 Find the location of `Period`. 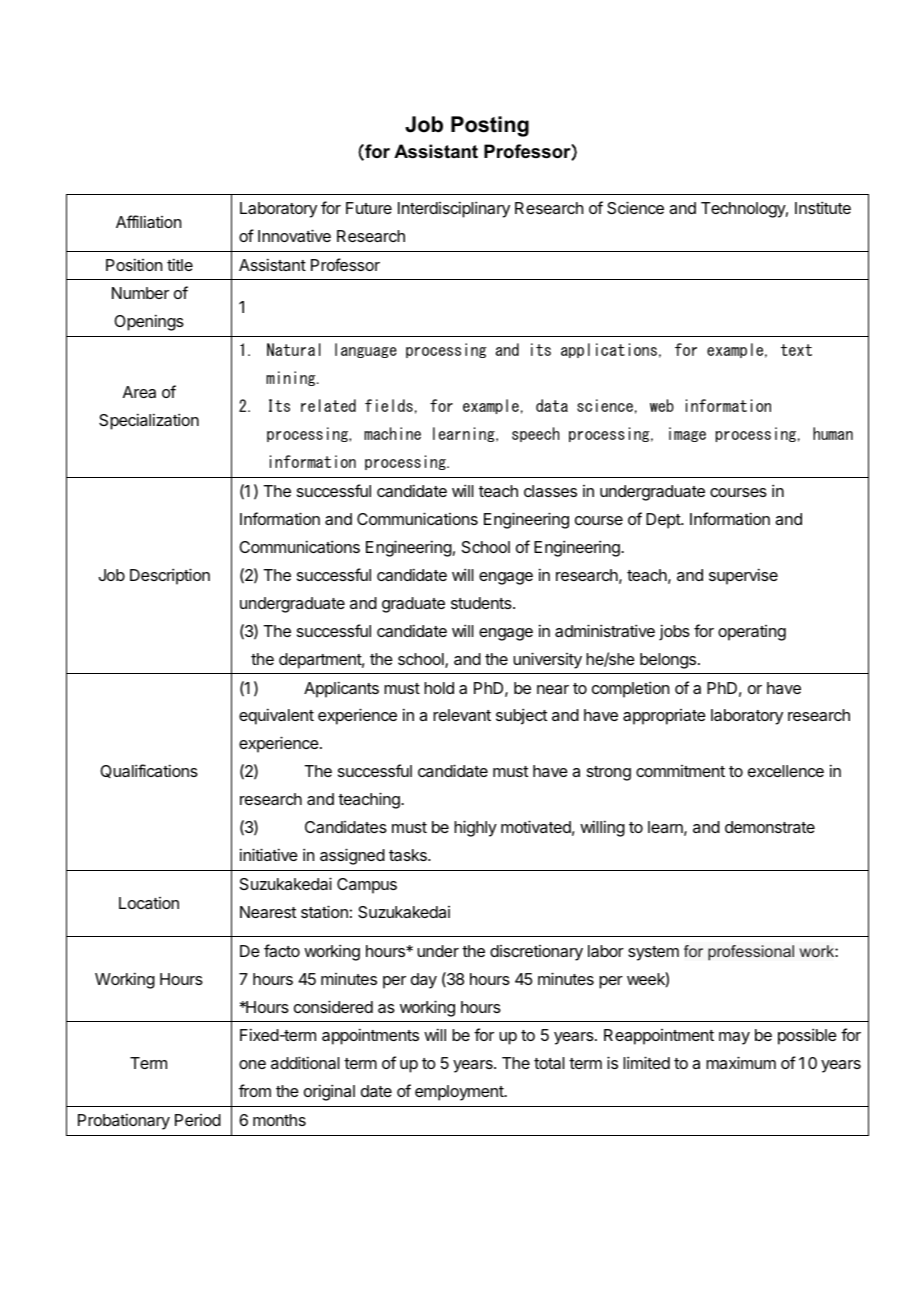

Period is located at coordinates (198, 1120).
